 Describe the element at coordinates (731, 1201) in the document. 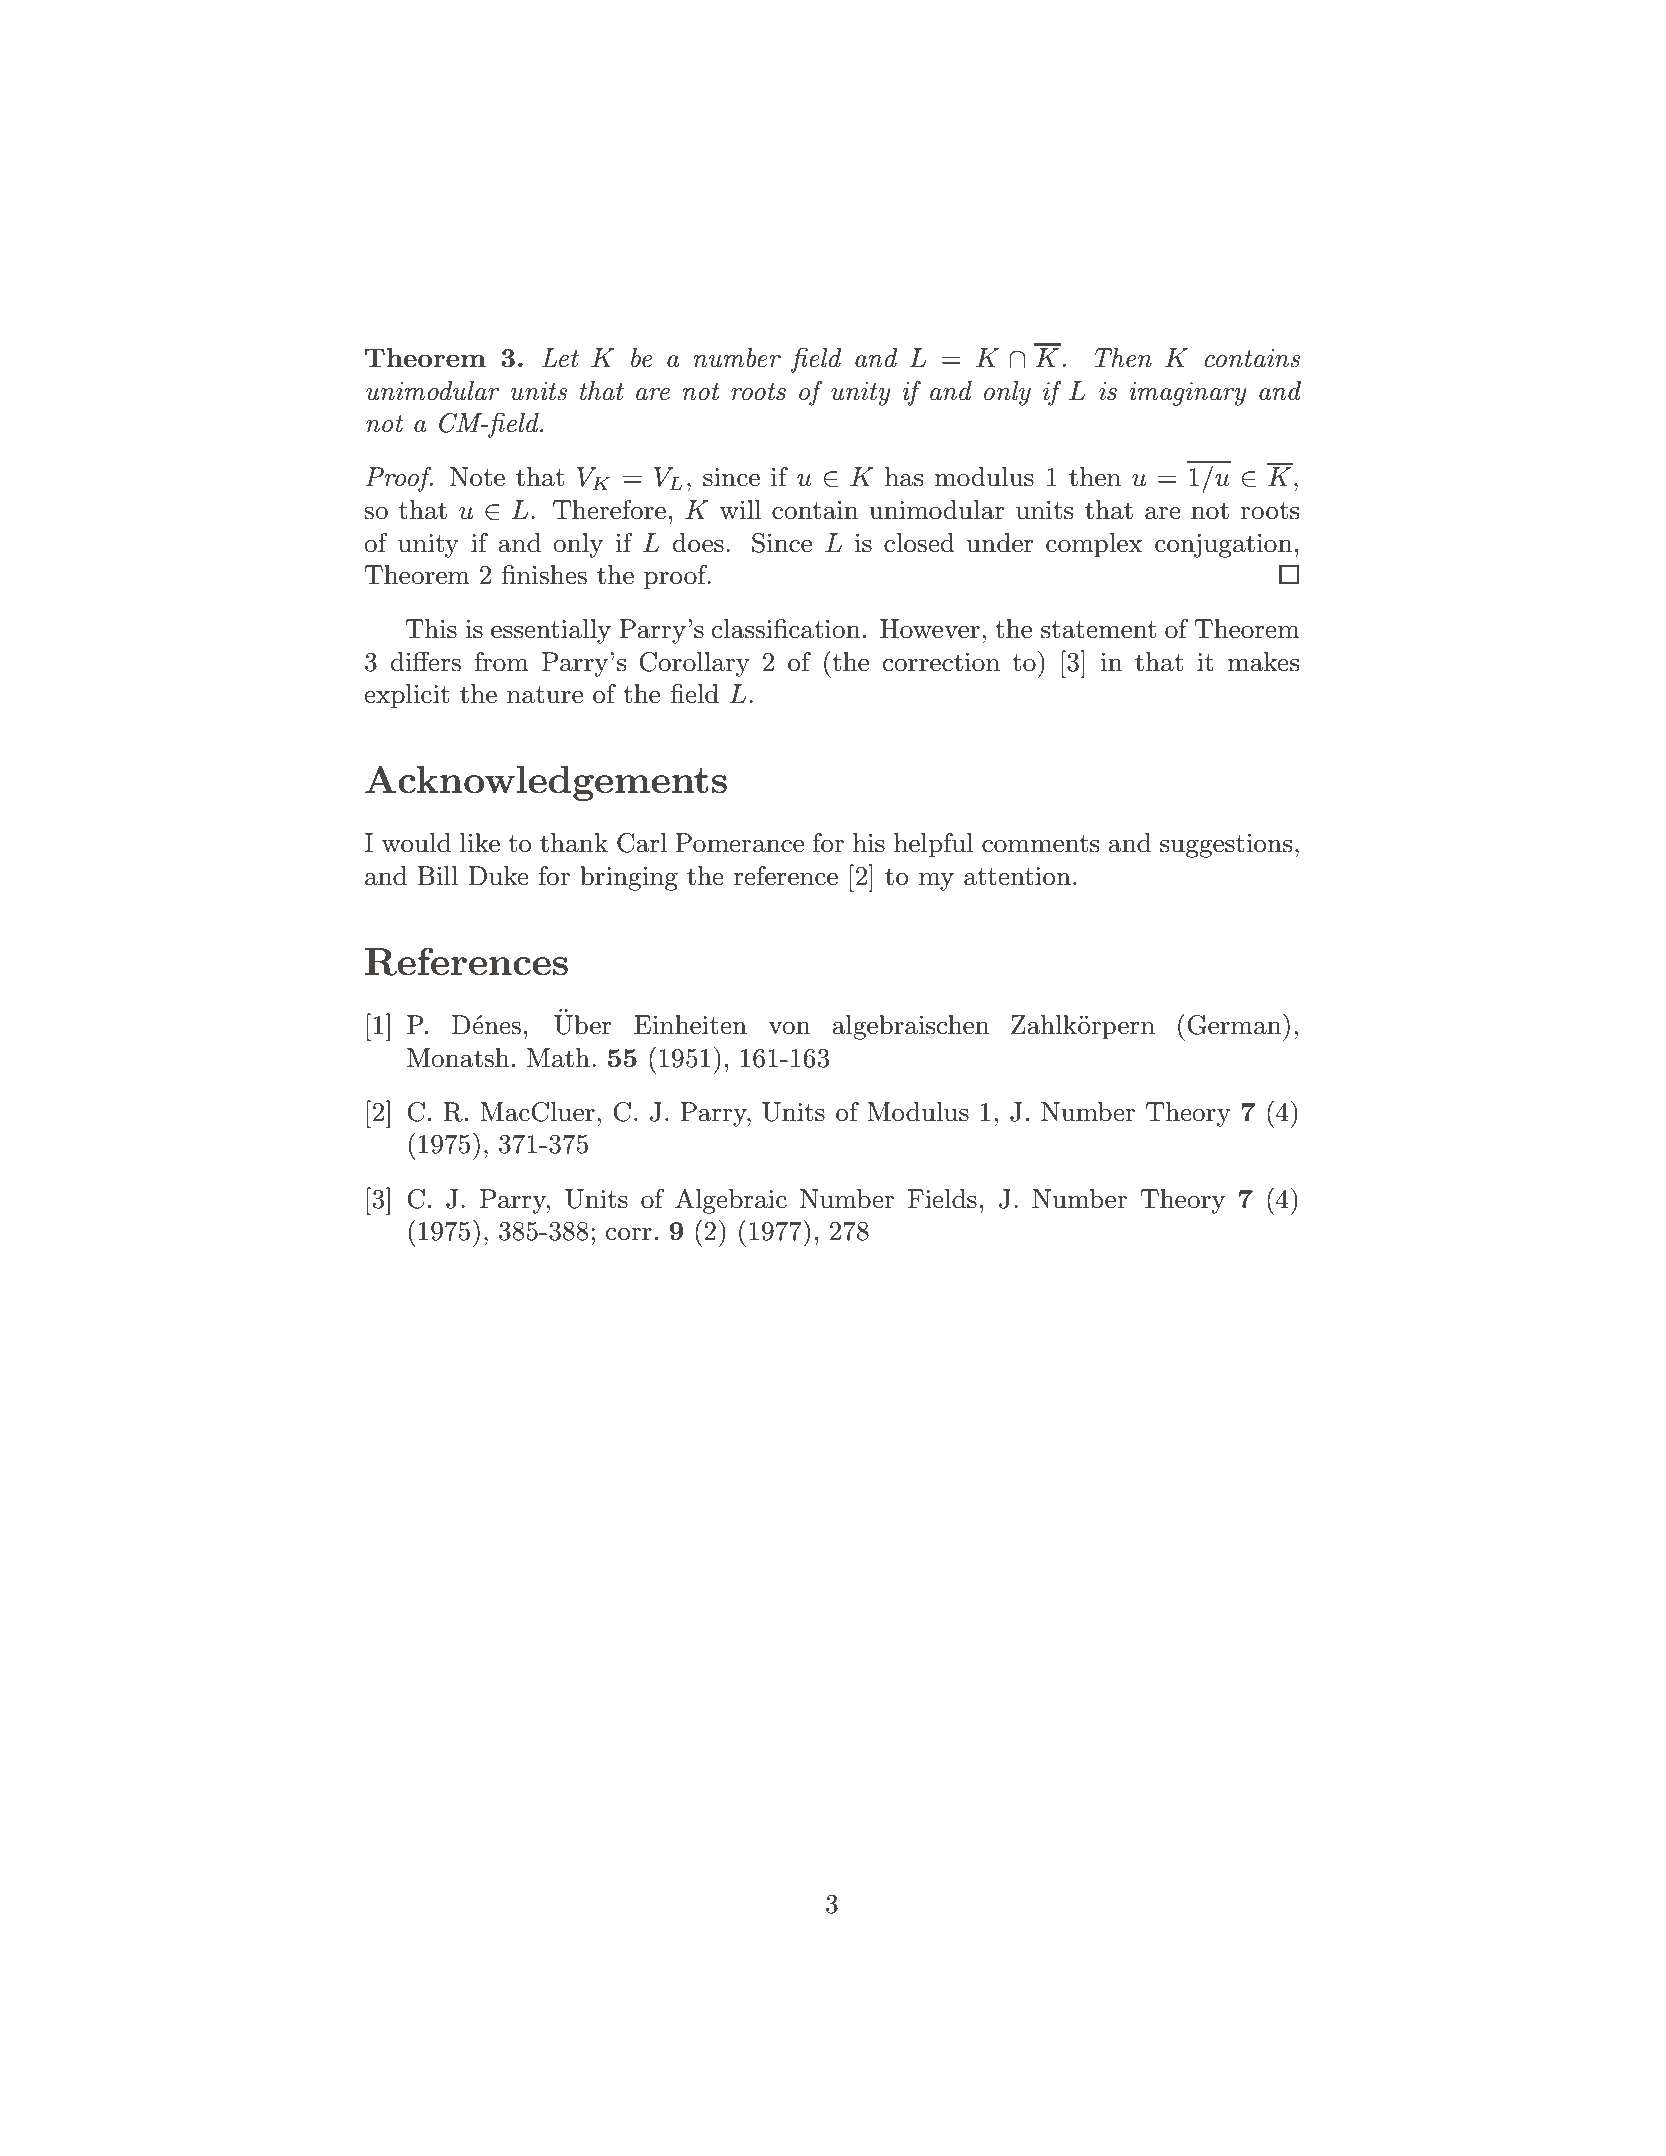

I see `Algebraic` at that location.
